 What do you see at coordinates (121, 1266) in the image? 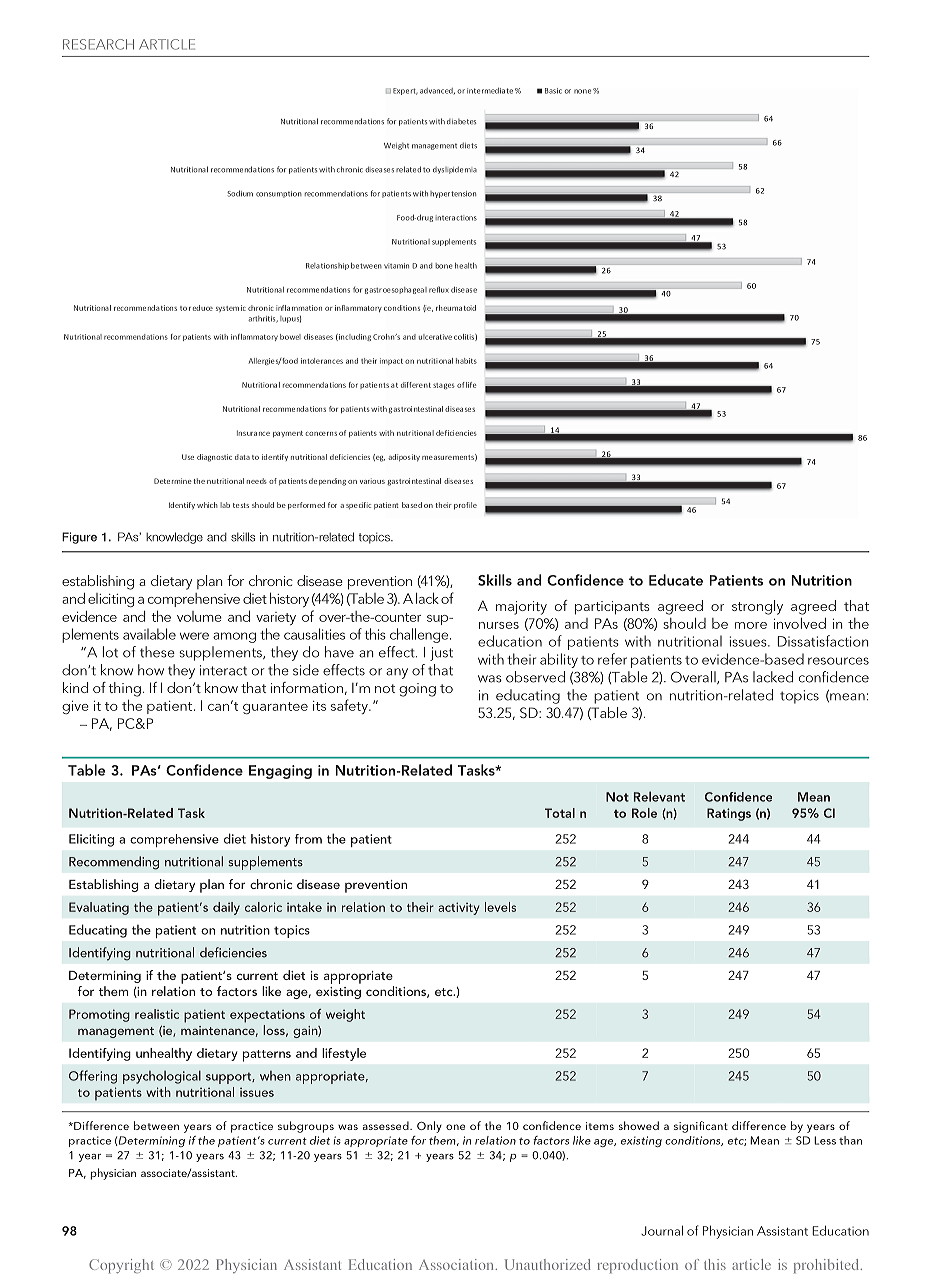
I see `Copyright` at bounding box center [121, 1266].
